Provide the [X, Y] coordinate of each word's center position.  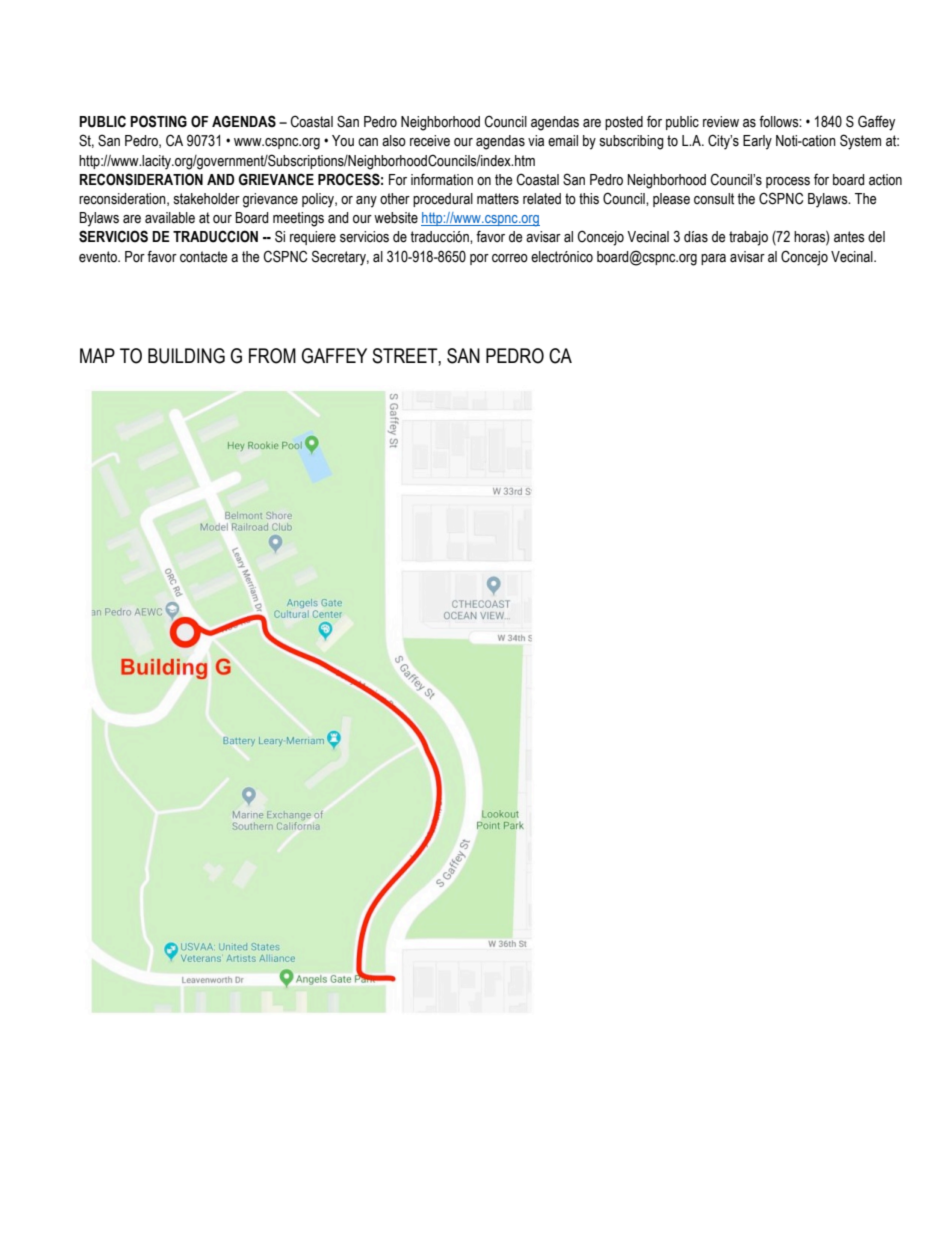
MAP [97, 355]
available [170, 218]
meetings [298, 219]
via [536, 141]
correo [510, 258]
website [396, 218]
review [721, 122]
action [885, 180]
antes [849, 237]
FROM [272, 356]
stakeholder [207, 199]
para [713, 259]
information [442, 179]
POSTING [158, 121]
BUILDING [186, 356]
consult [714, 199]
